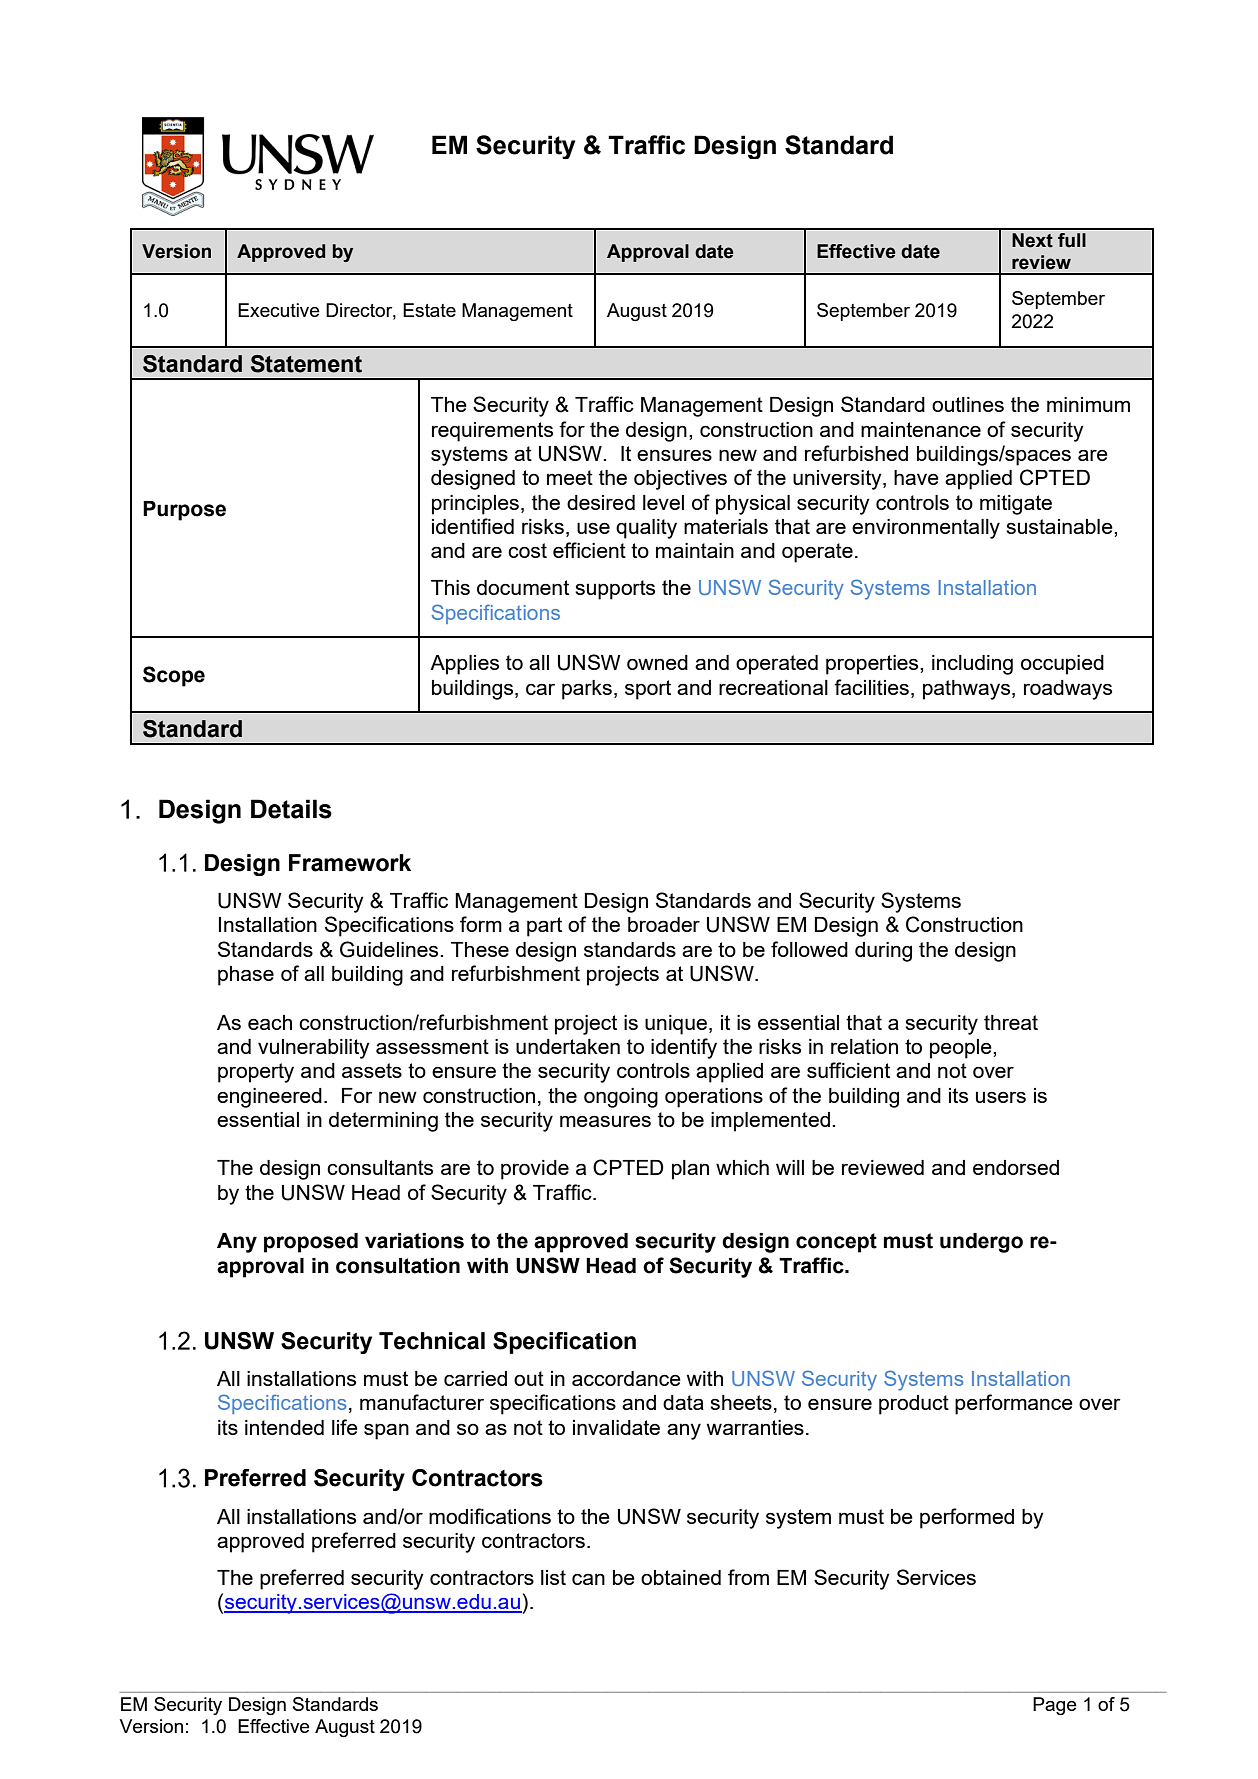  I want to click on Executive, so click(279, 310).
